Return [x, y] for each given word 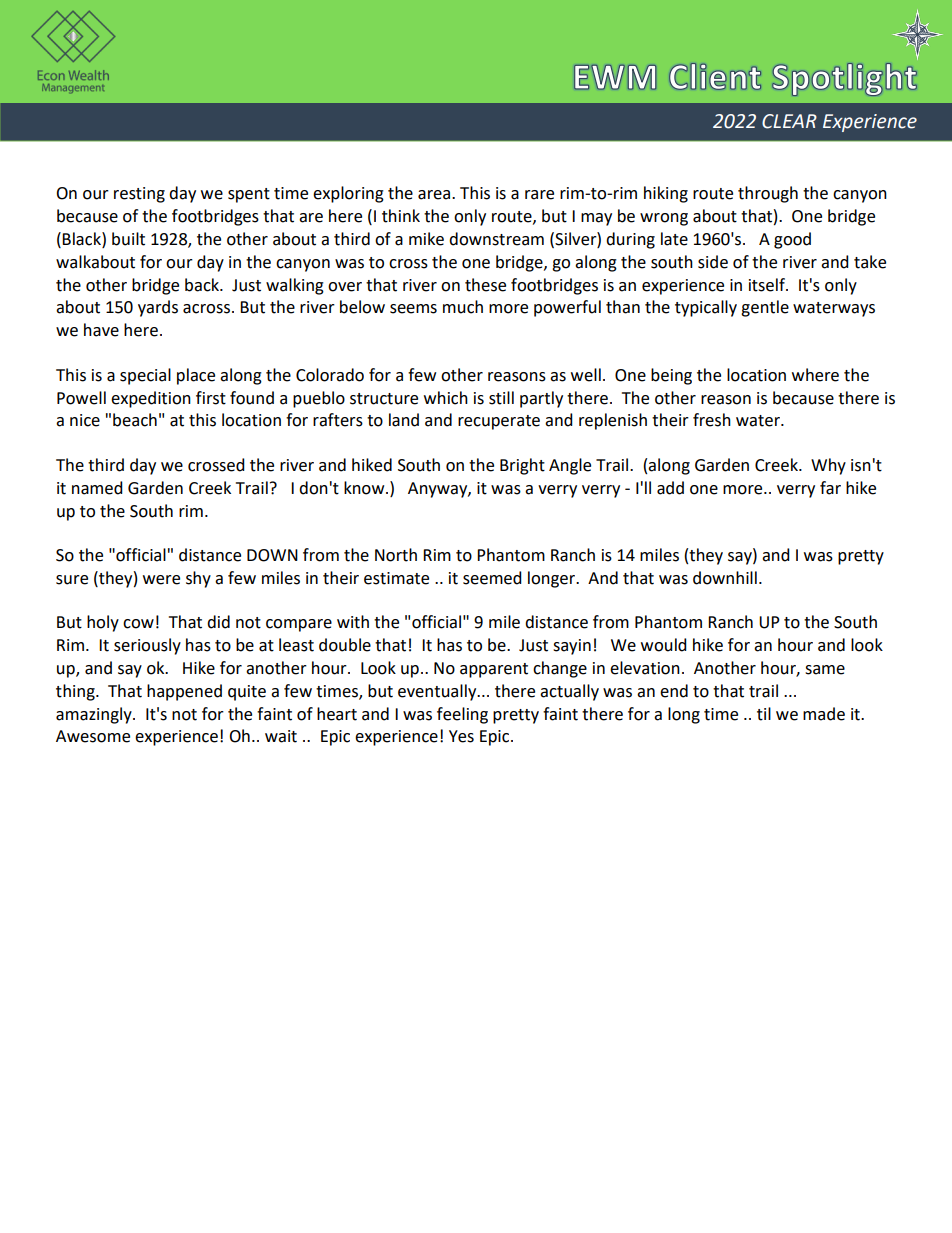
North [396, 555]
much [463, 307]
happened [184, 692]
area [434, 195]
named [97, 488]
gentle [765, 308]
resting [139, 195]
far [830, 488]
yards [158, 308]
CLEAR [789, 121]
